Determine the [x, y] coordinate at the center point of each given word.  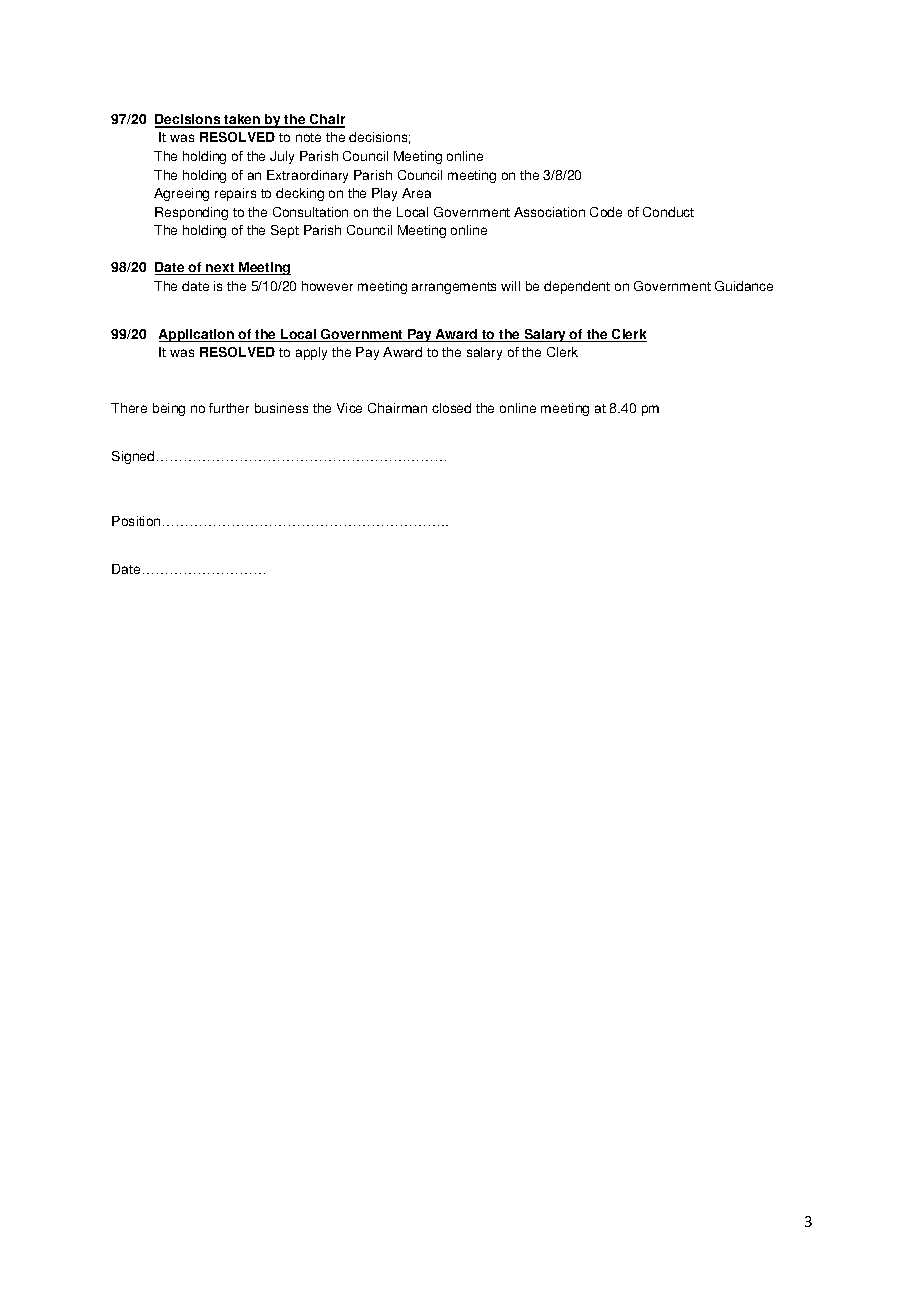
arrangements [454, 288]
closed [451, 408]
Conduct [668, 212]
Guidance [744, 286]
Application [197, 335]
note [308, 137]
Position [136, 521]
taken [242, 120]
